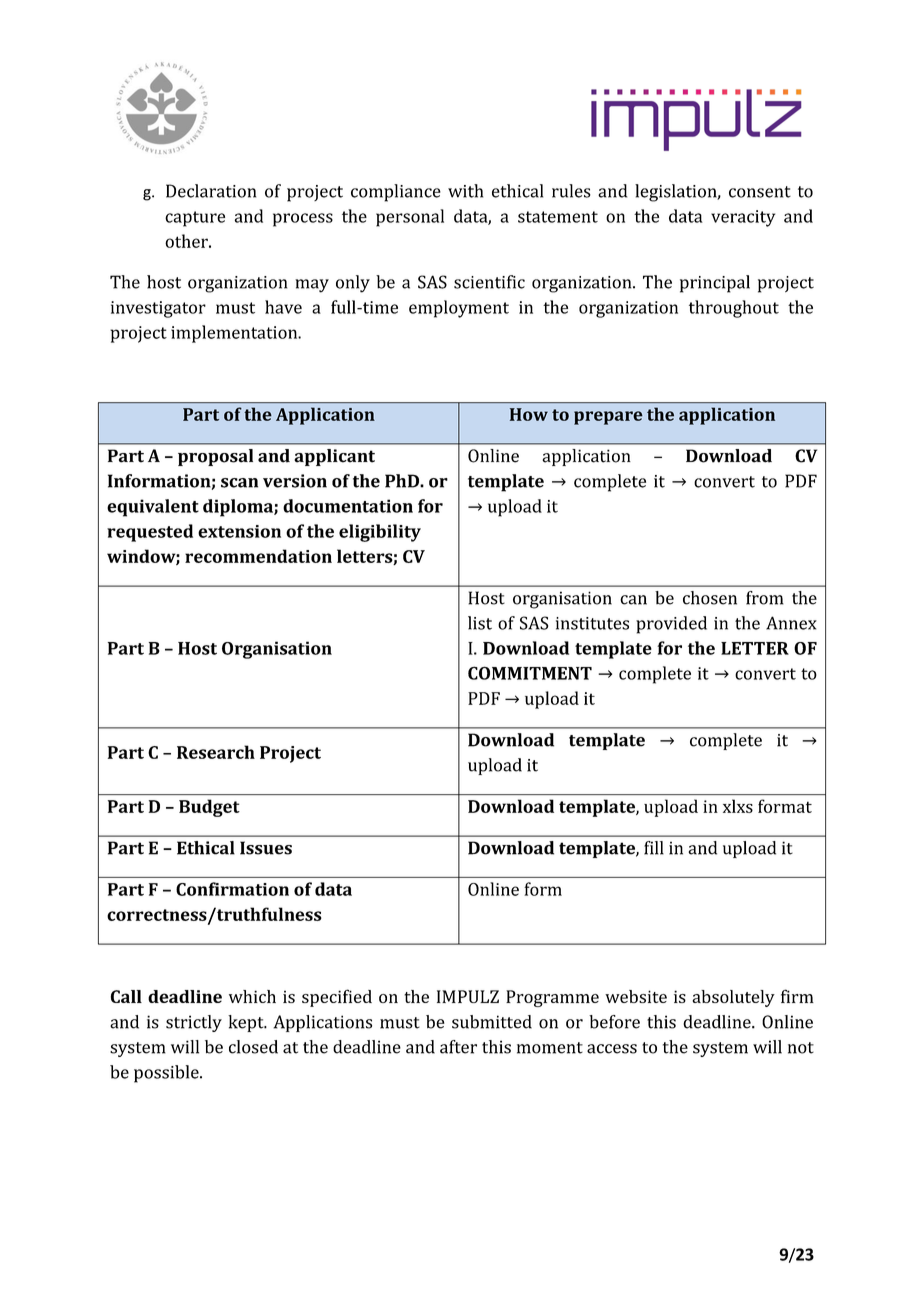 The image size is (924, 1308). What do you see at coordinates (743, 218) in the screenshot?
I see `veracity` at bounding box center [743, 218].
